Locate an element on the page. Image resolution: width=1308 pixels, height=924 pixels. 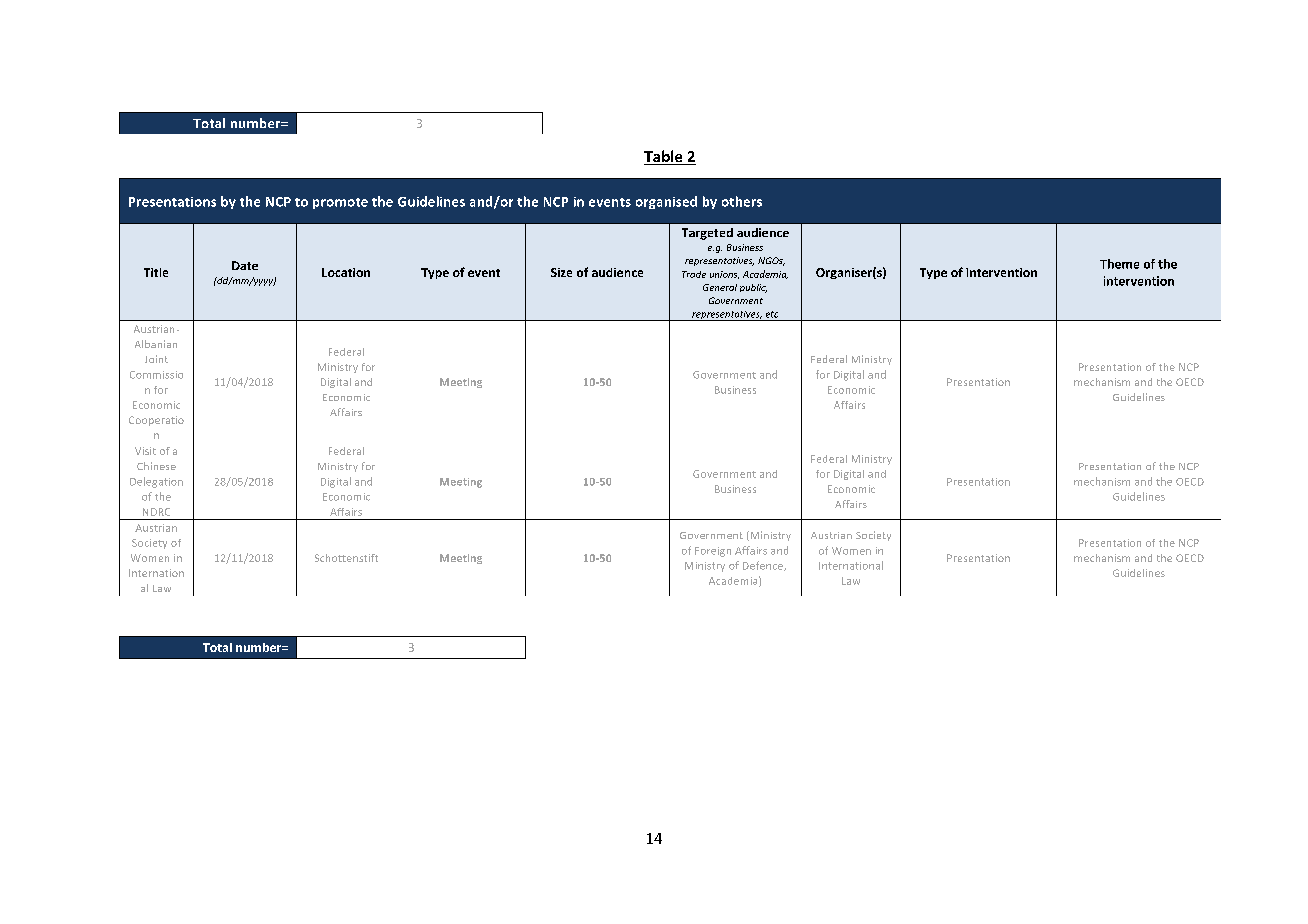
Location is located at coordinates (346, 272).
